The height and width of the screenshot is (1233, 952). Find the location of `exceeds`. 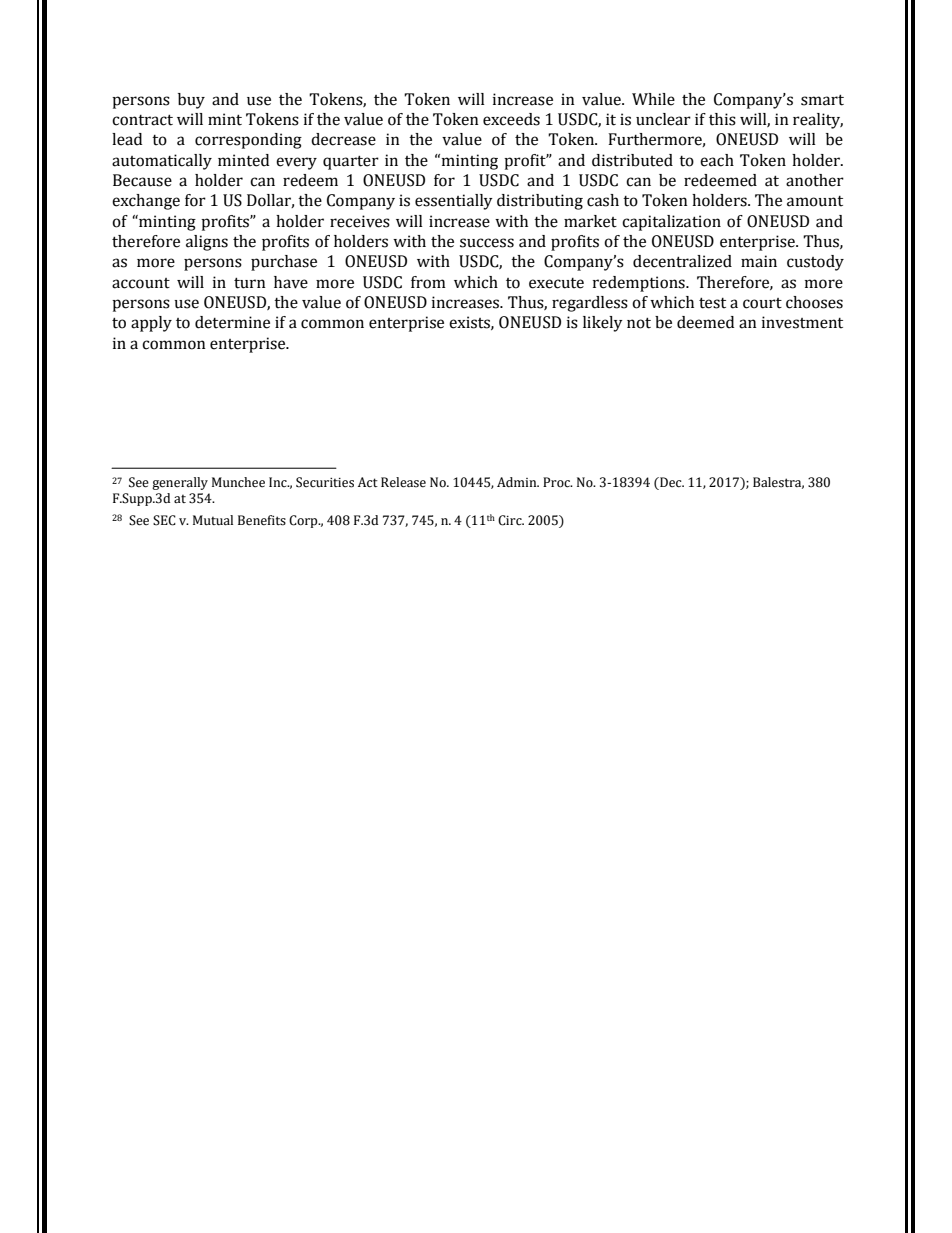

exceeds is located at coordinates (511, 119).
